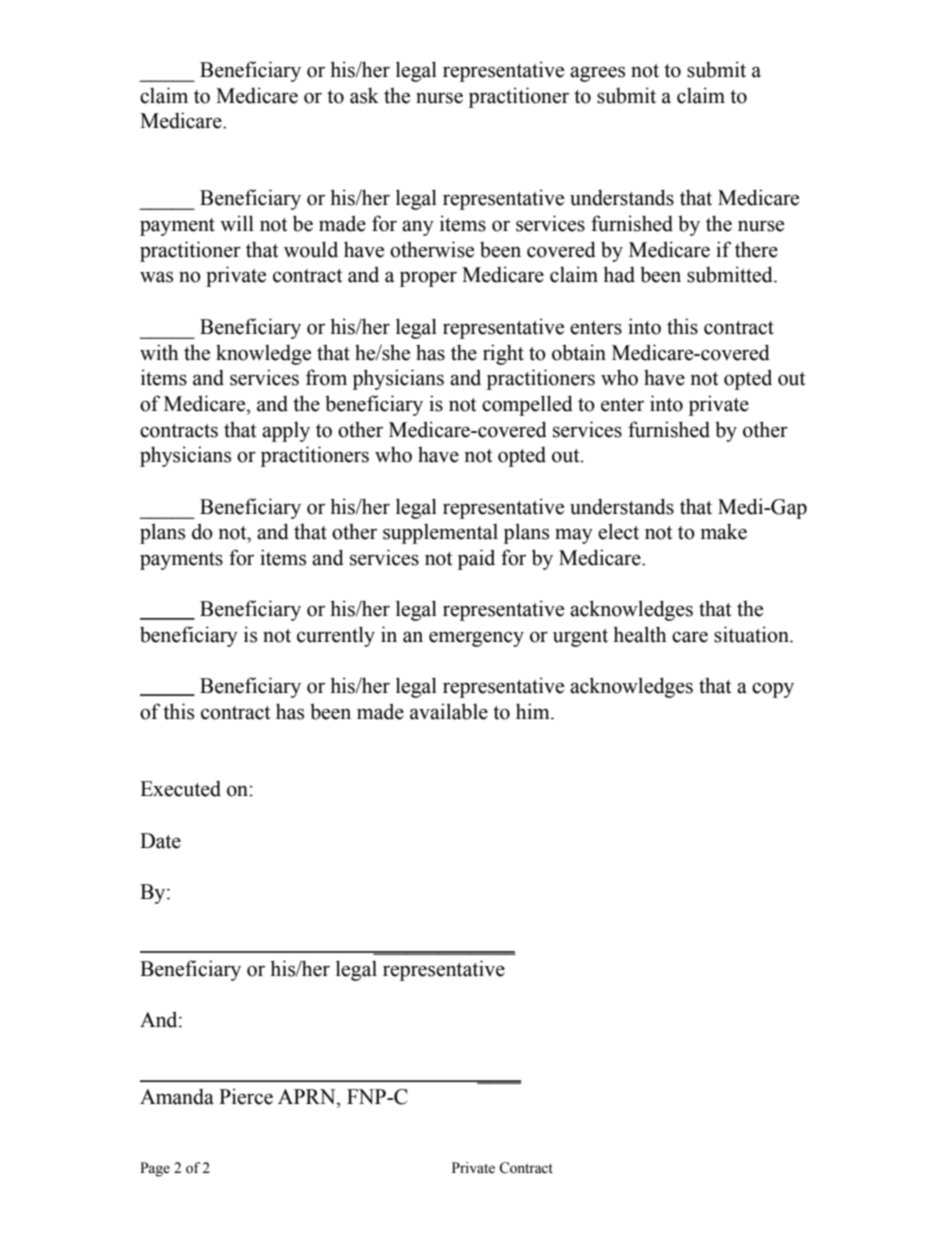 This screenshot has height=1233, width=952. I want to click on Pierce, so click(246, 1096).
